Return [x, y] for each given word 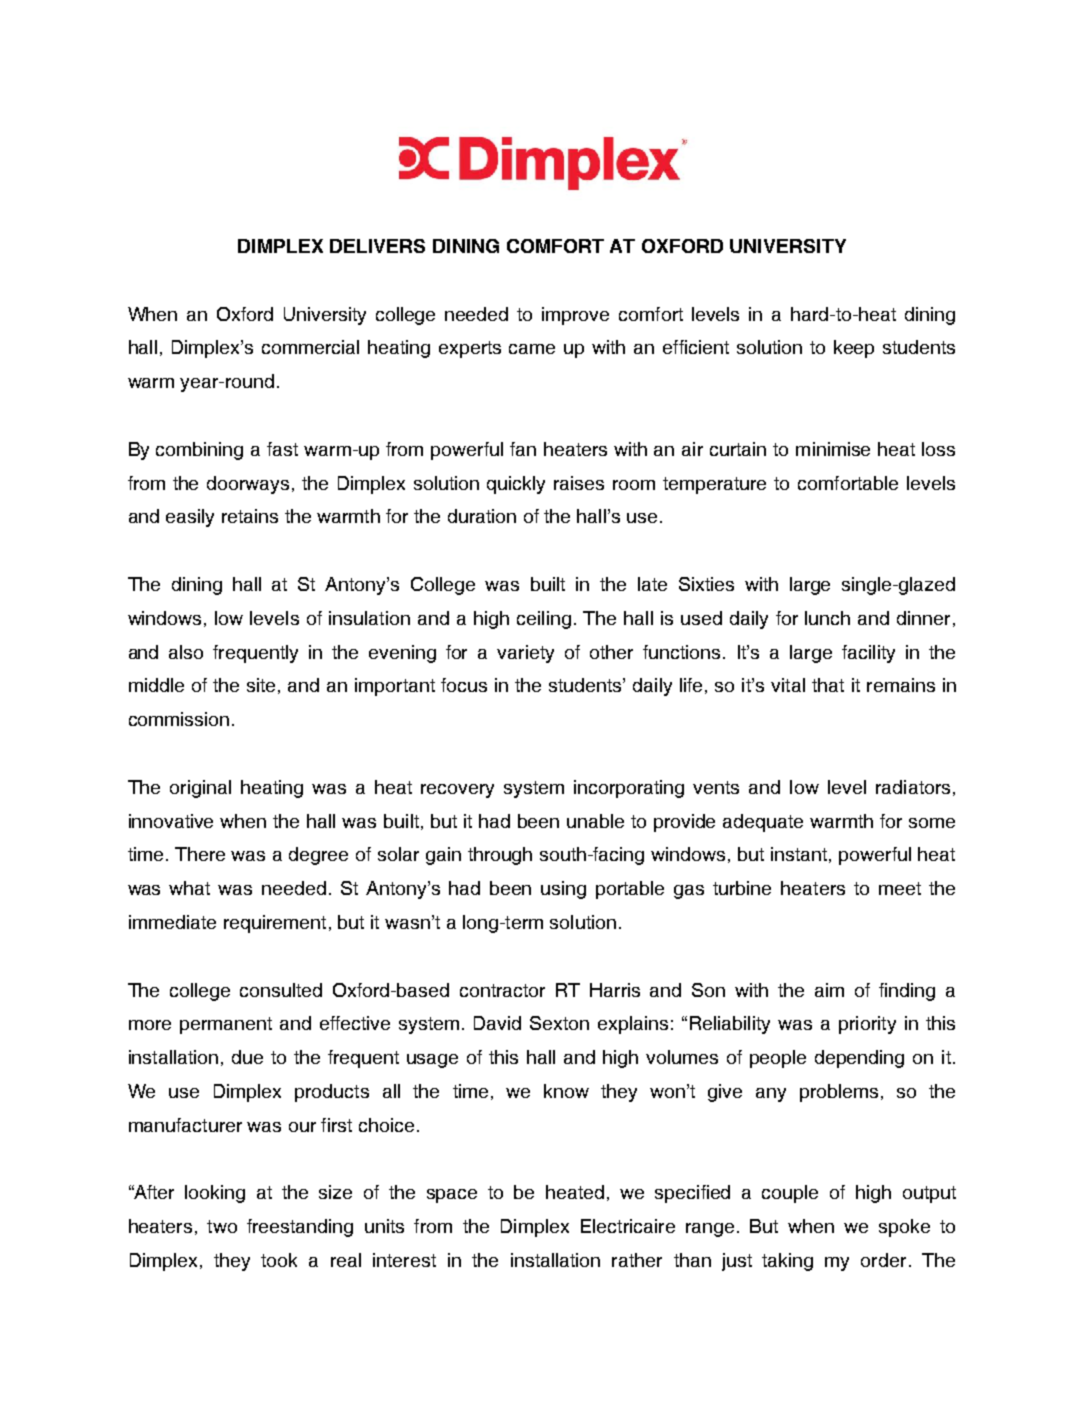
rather [637, 1260]
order [883, 1260]
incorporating [629, 789]
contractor [502, 990]
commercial [310, 347]
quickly [516, 485]
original [200, 789]
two [222, 1226]
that [828, 685]
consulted [281, 990]
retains [250, 516]
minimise [833, 449]
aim [829, 990]
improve [575, 316]
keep [854, 349]
